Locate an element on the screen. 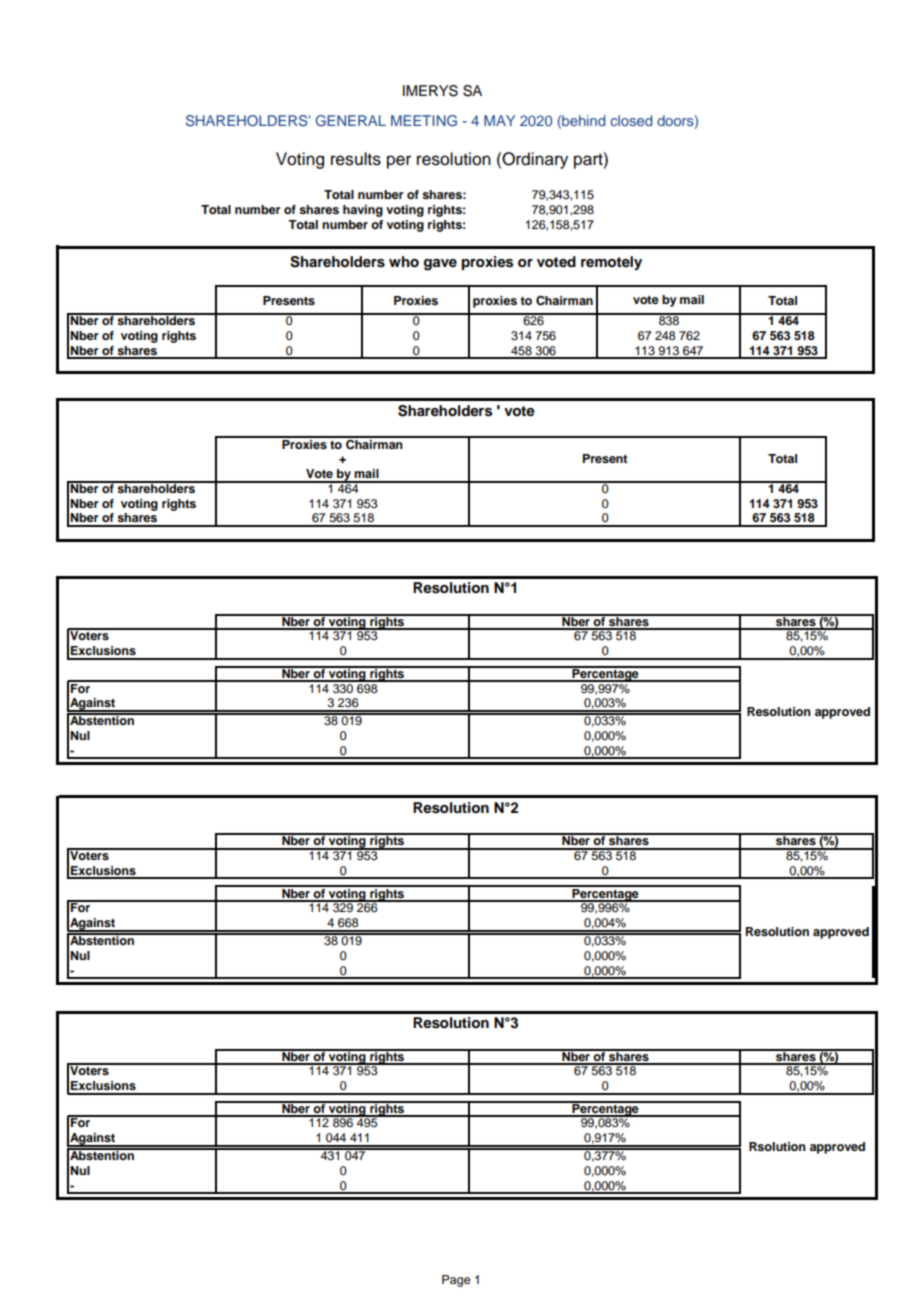 This screenshot has height=1308, width=924. who is located at coordinates (404, 262).
